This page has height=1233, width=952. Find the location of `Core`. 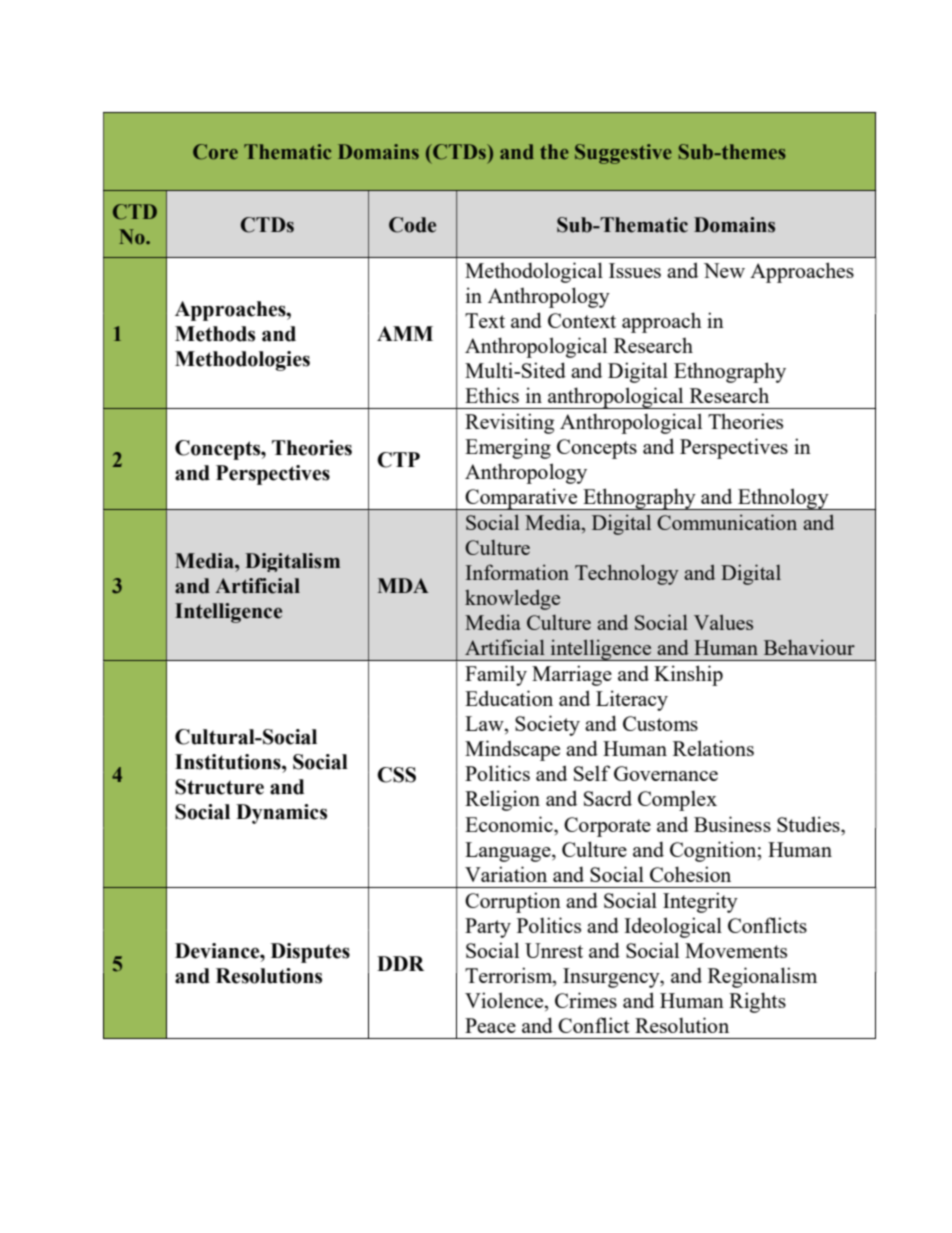

Core is located at coordinates (215, 152).
